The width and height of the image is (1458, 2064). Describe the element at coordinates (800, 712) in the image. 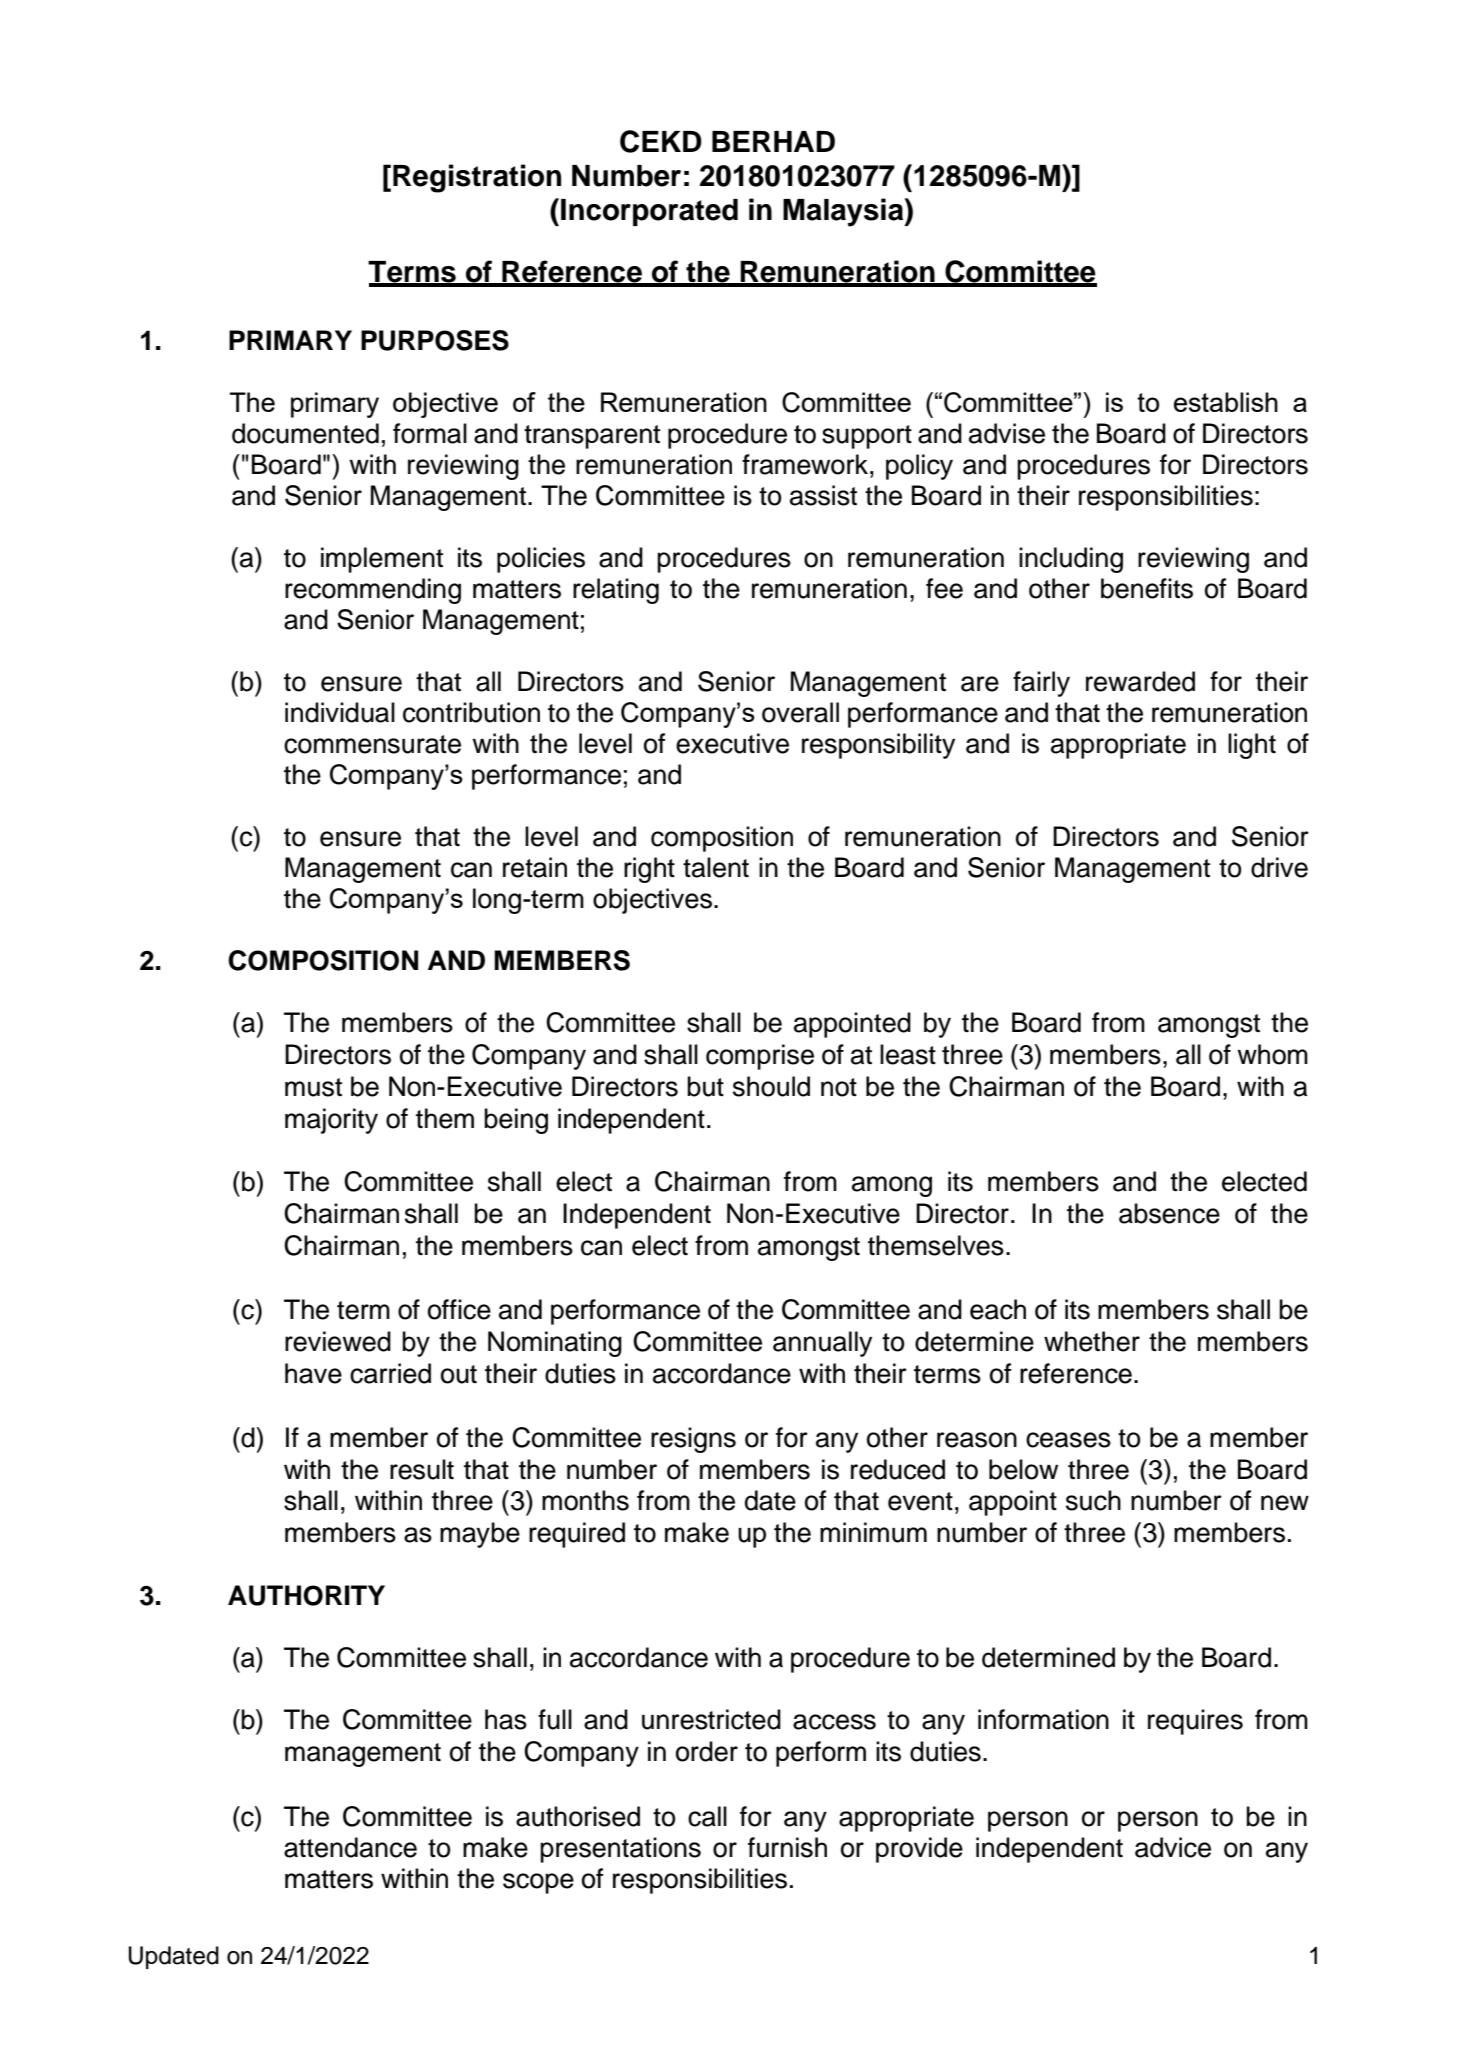

I see `overall` at that location.
